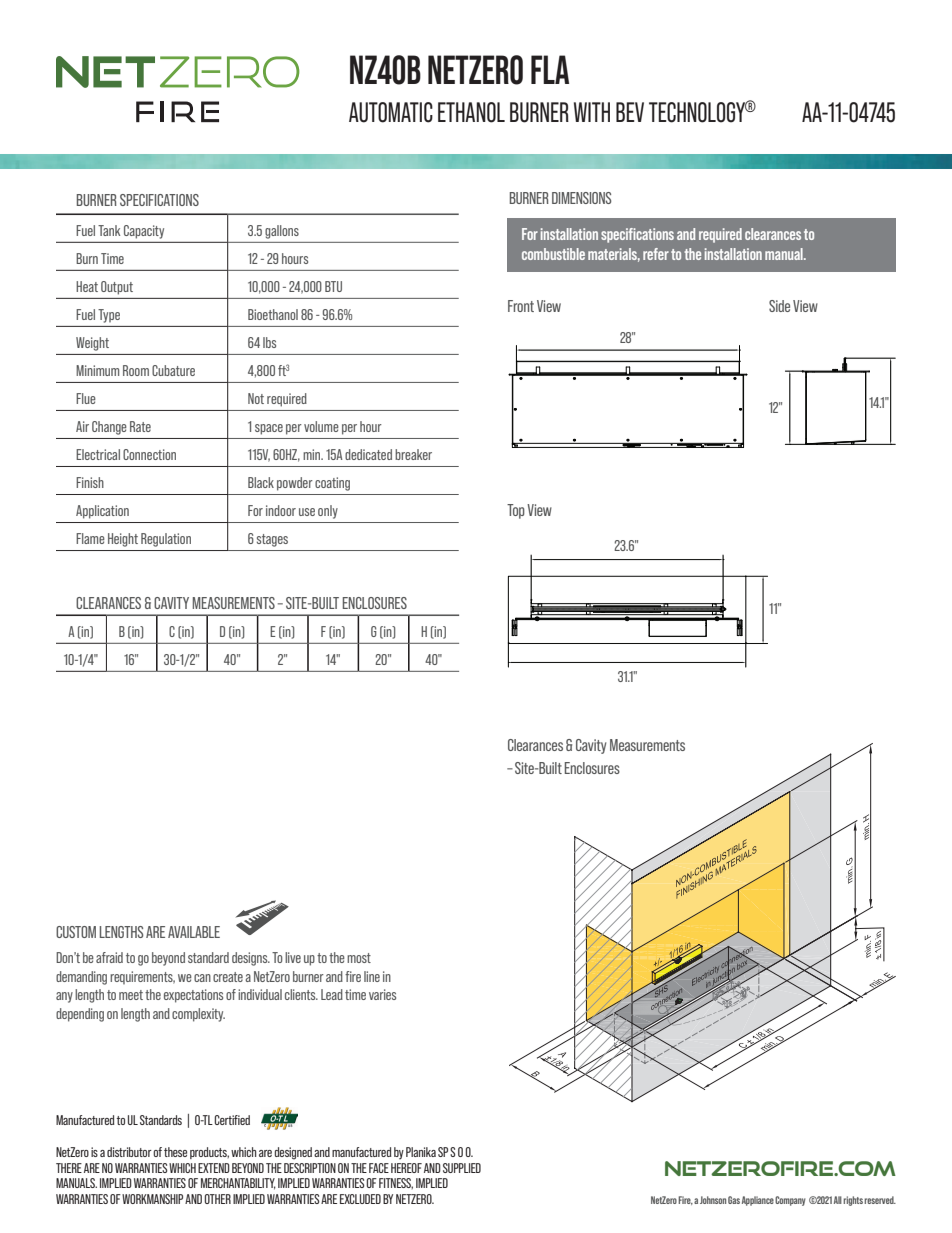 The image size is (952, 1233). I want to click on breaker, so click(413, 454).
